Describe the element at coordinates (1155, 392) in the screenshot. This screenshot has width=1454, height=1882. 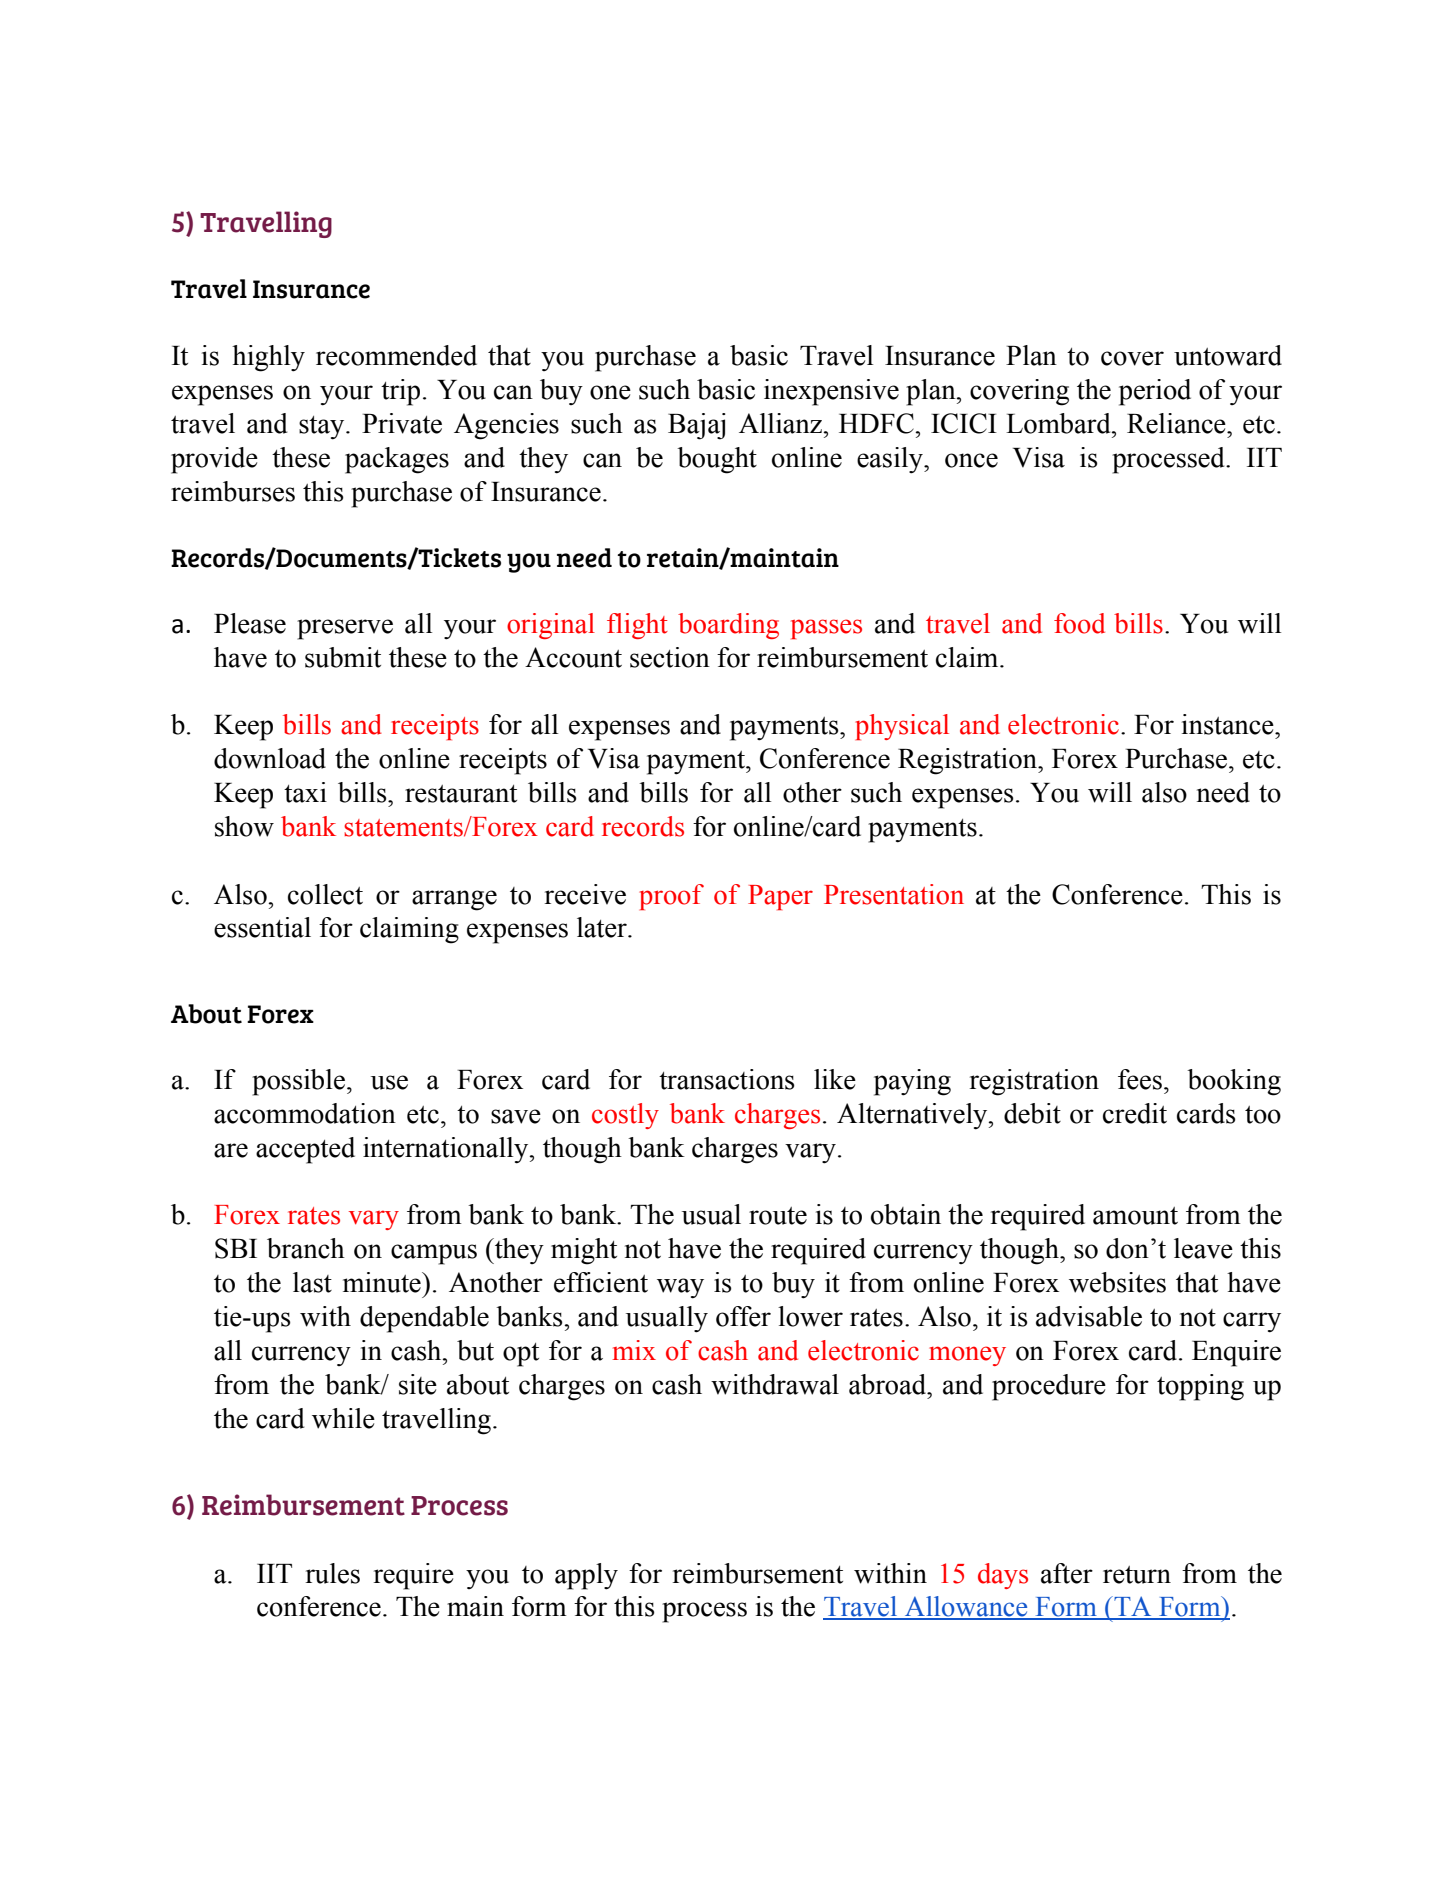
I see `period` at that location.
